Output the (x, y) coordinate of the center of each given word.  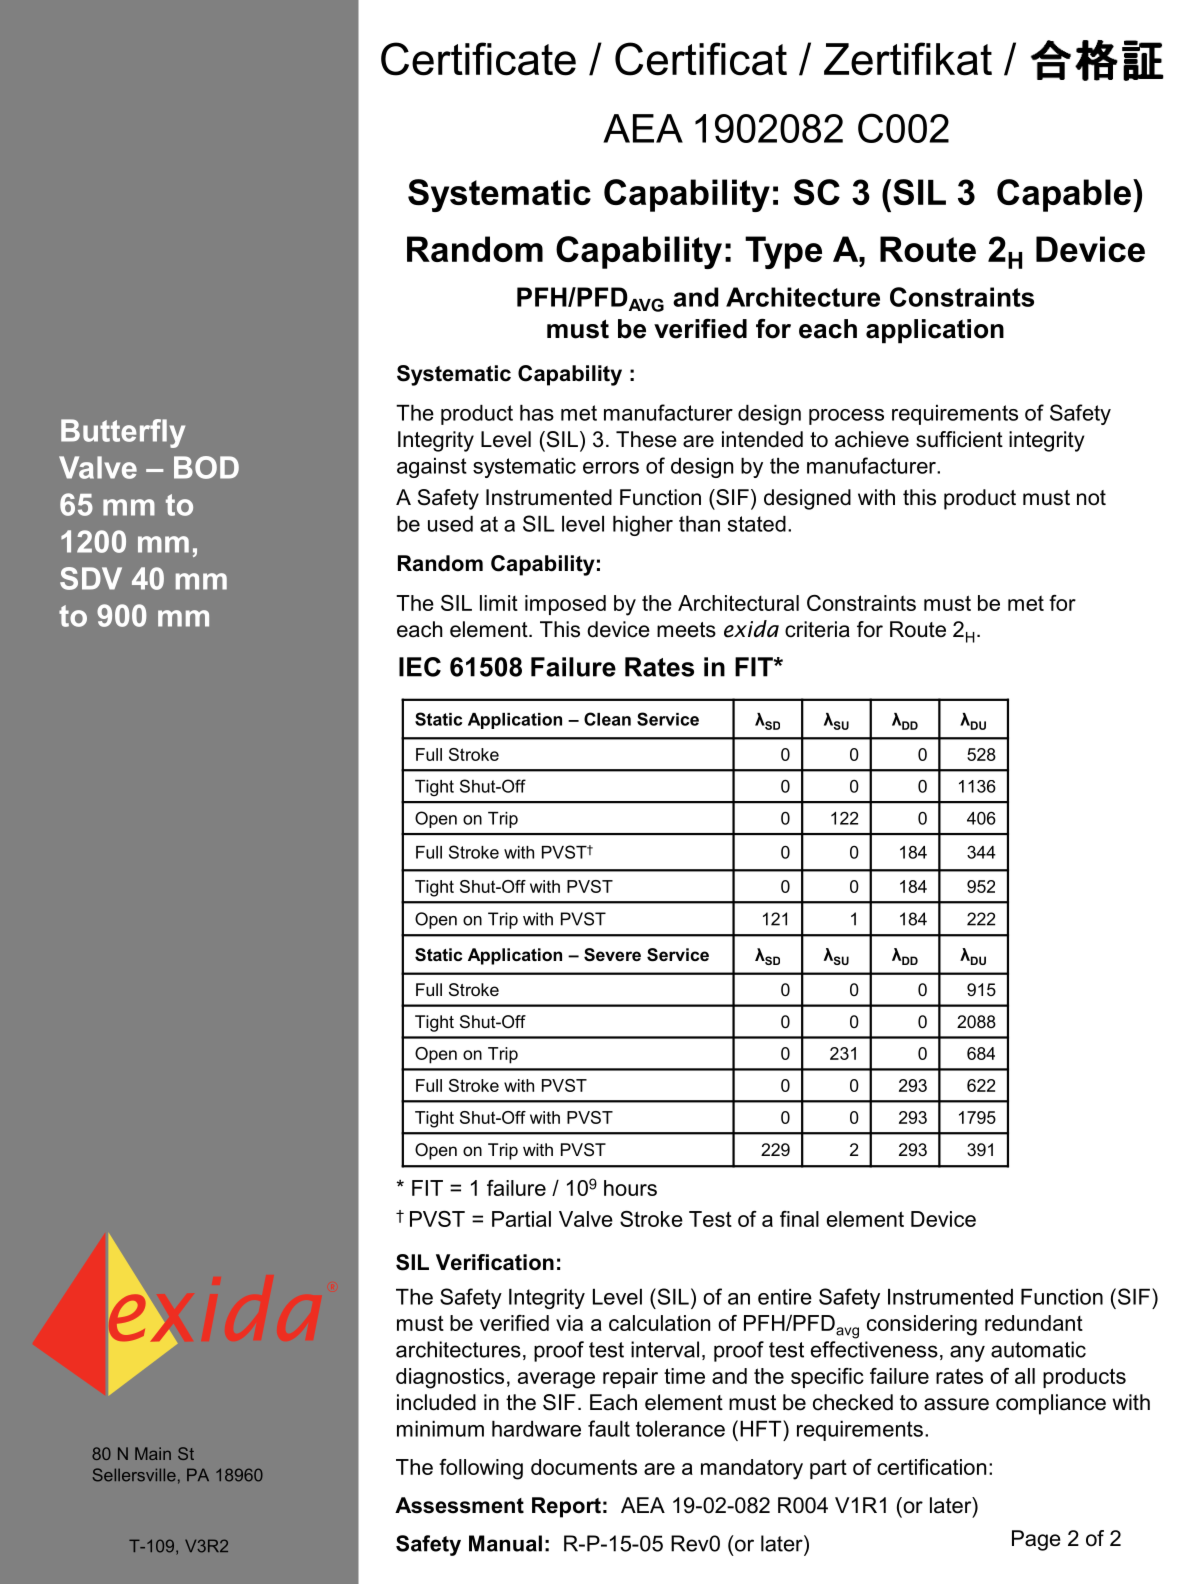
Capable (1064, 195)
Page (1036, 1540)
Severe (612, 955)
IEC (420, 667)
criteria (817, 629)
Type (783, 252)
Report (566, 1507)
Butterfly (123, 433)
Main (153, 1453)
